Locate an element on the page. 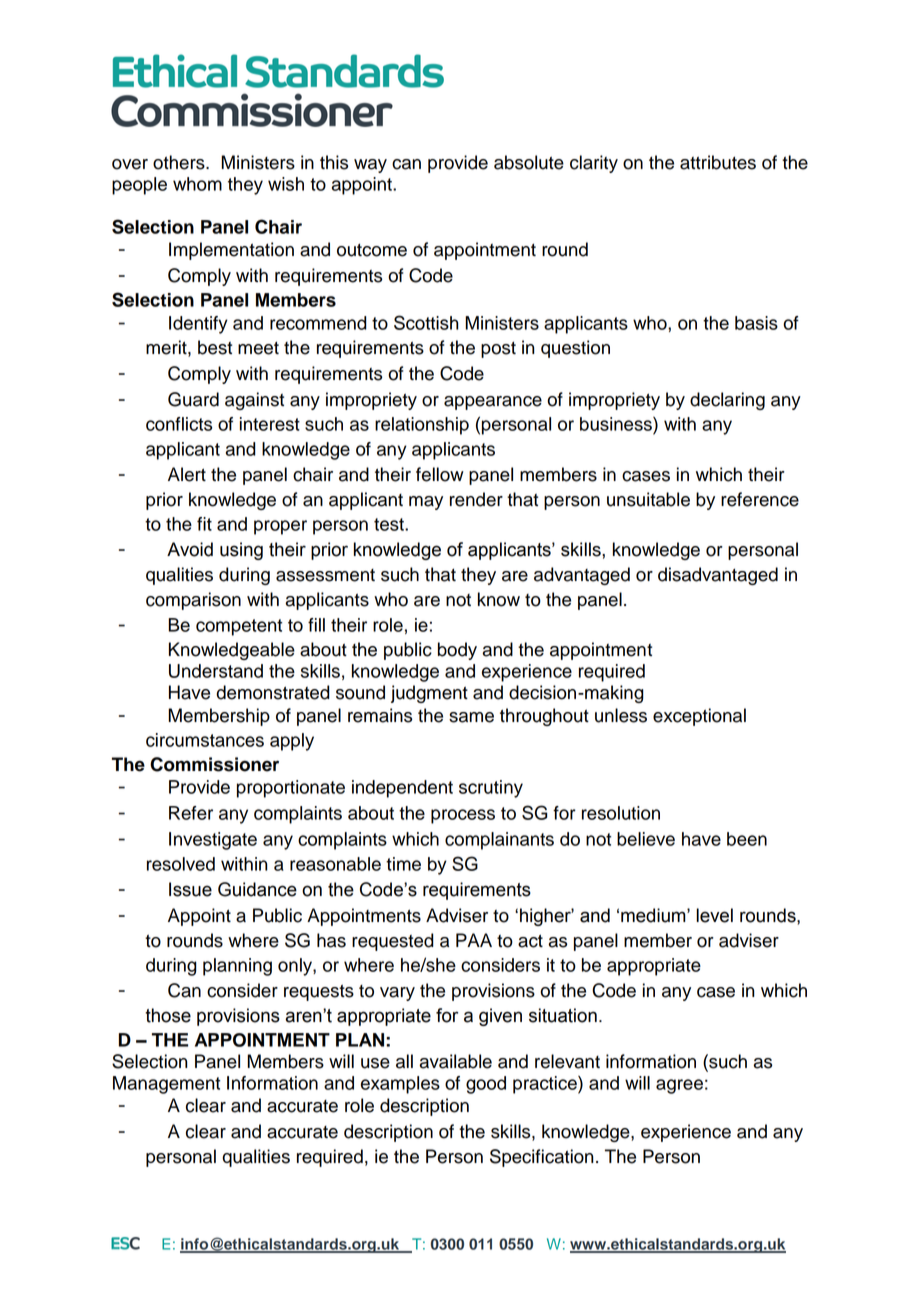 The height and width of the image is (1308, 924). attributes is located at coordinates (718, 162).
